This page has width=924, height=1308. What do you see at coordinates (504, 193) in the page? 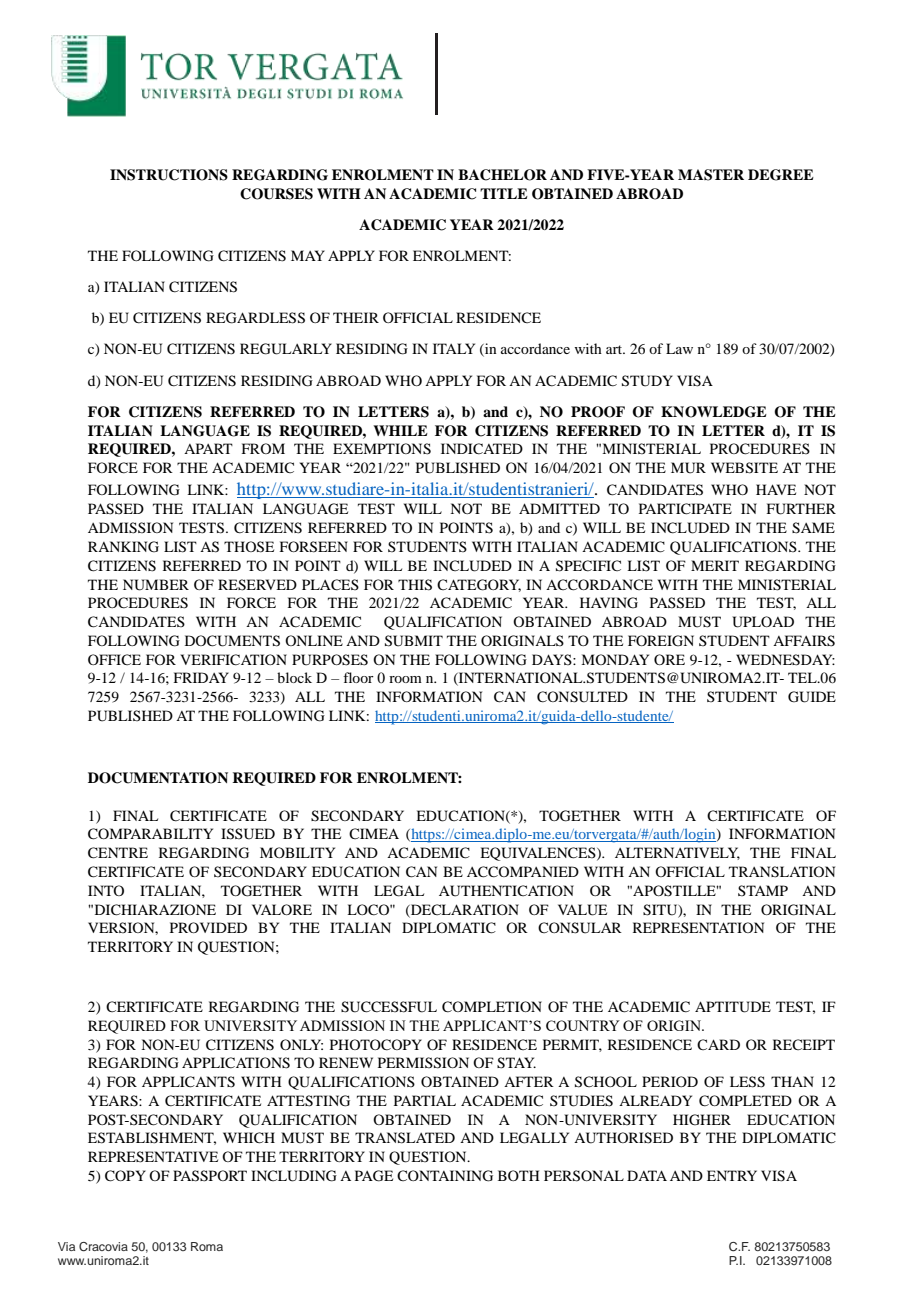
I see `TITLE` at bounding box center [504, 193].
